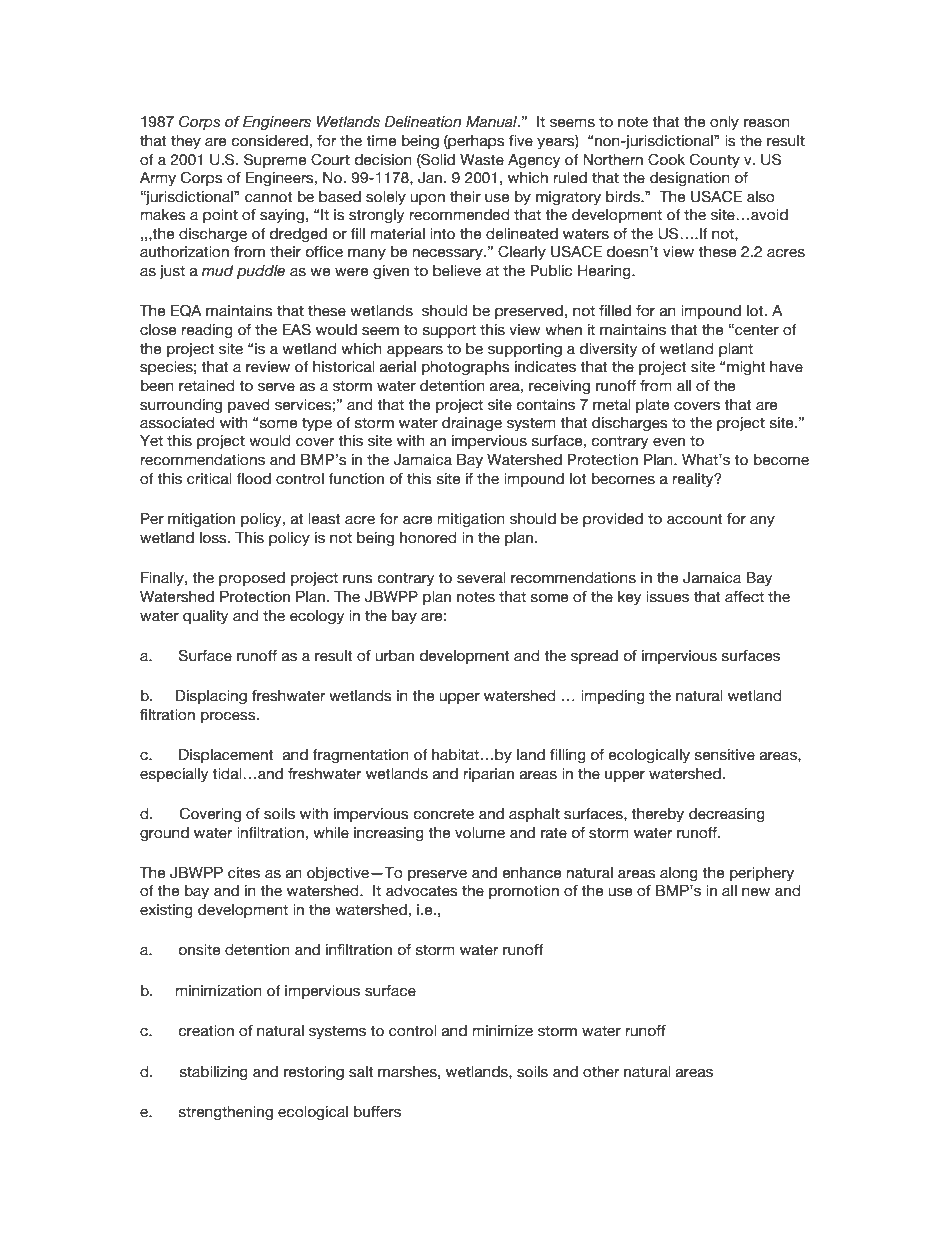  Describe the element at coordinates (205, 617) in the screenshot. I see `quality` at that location.
